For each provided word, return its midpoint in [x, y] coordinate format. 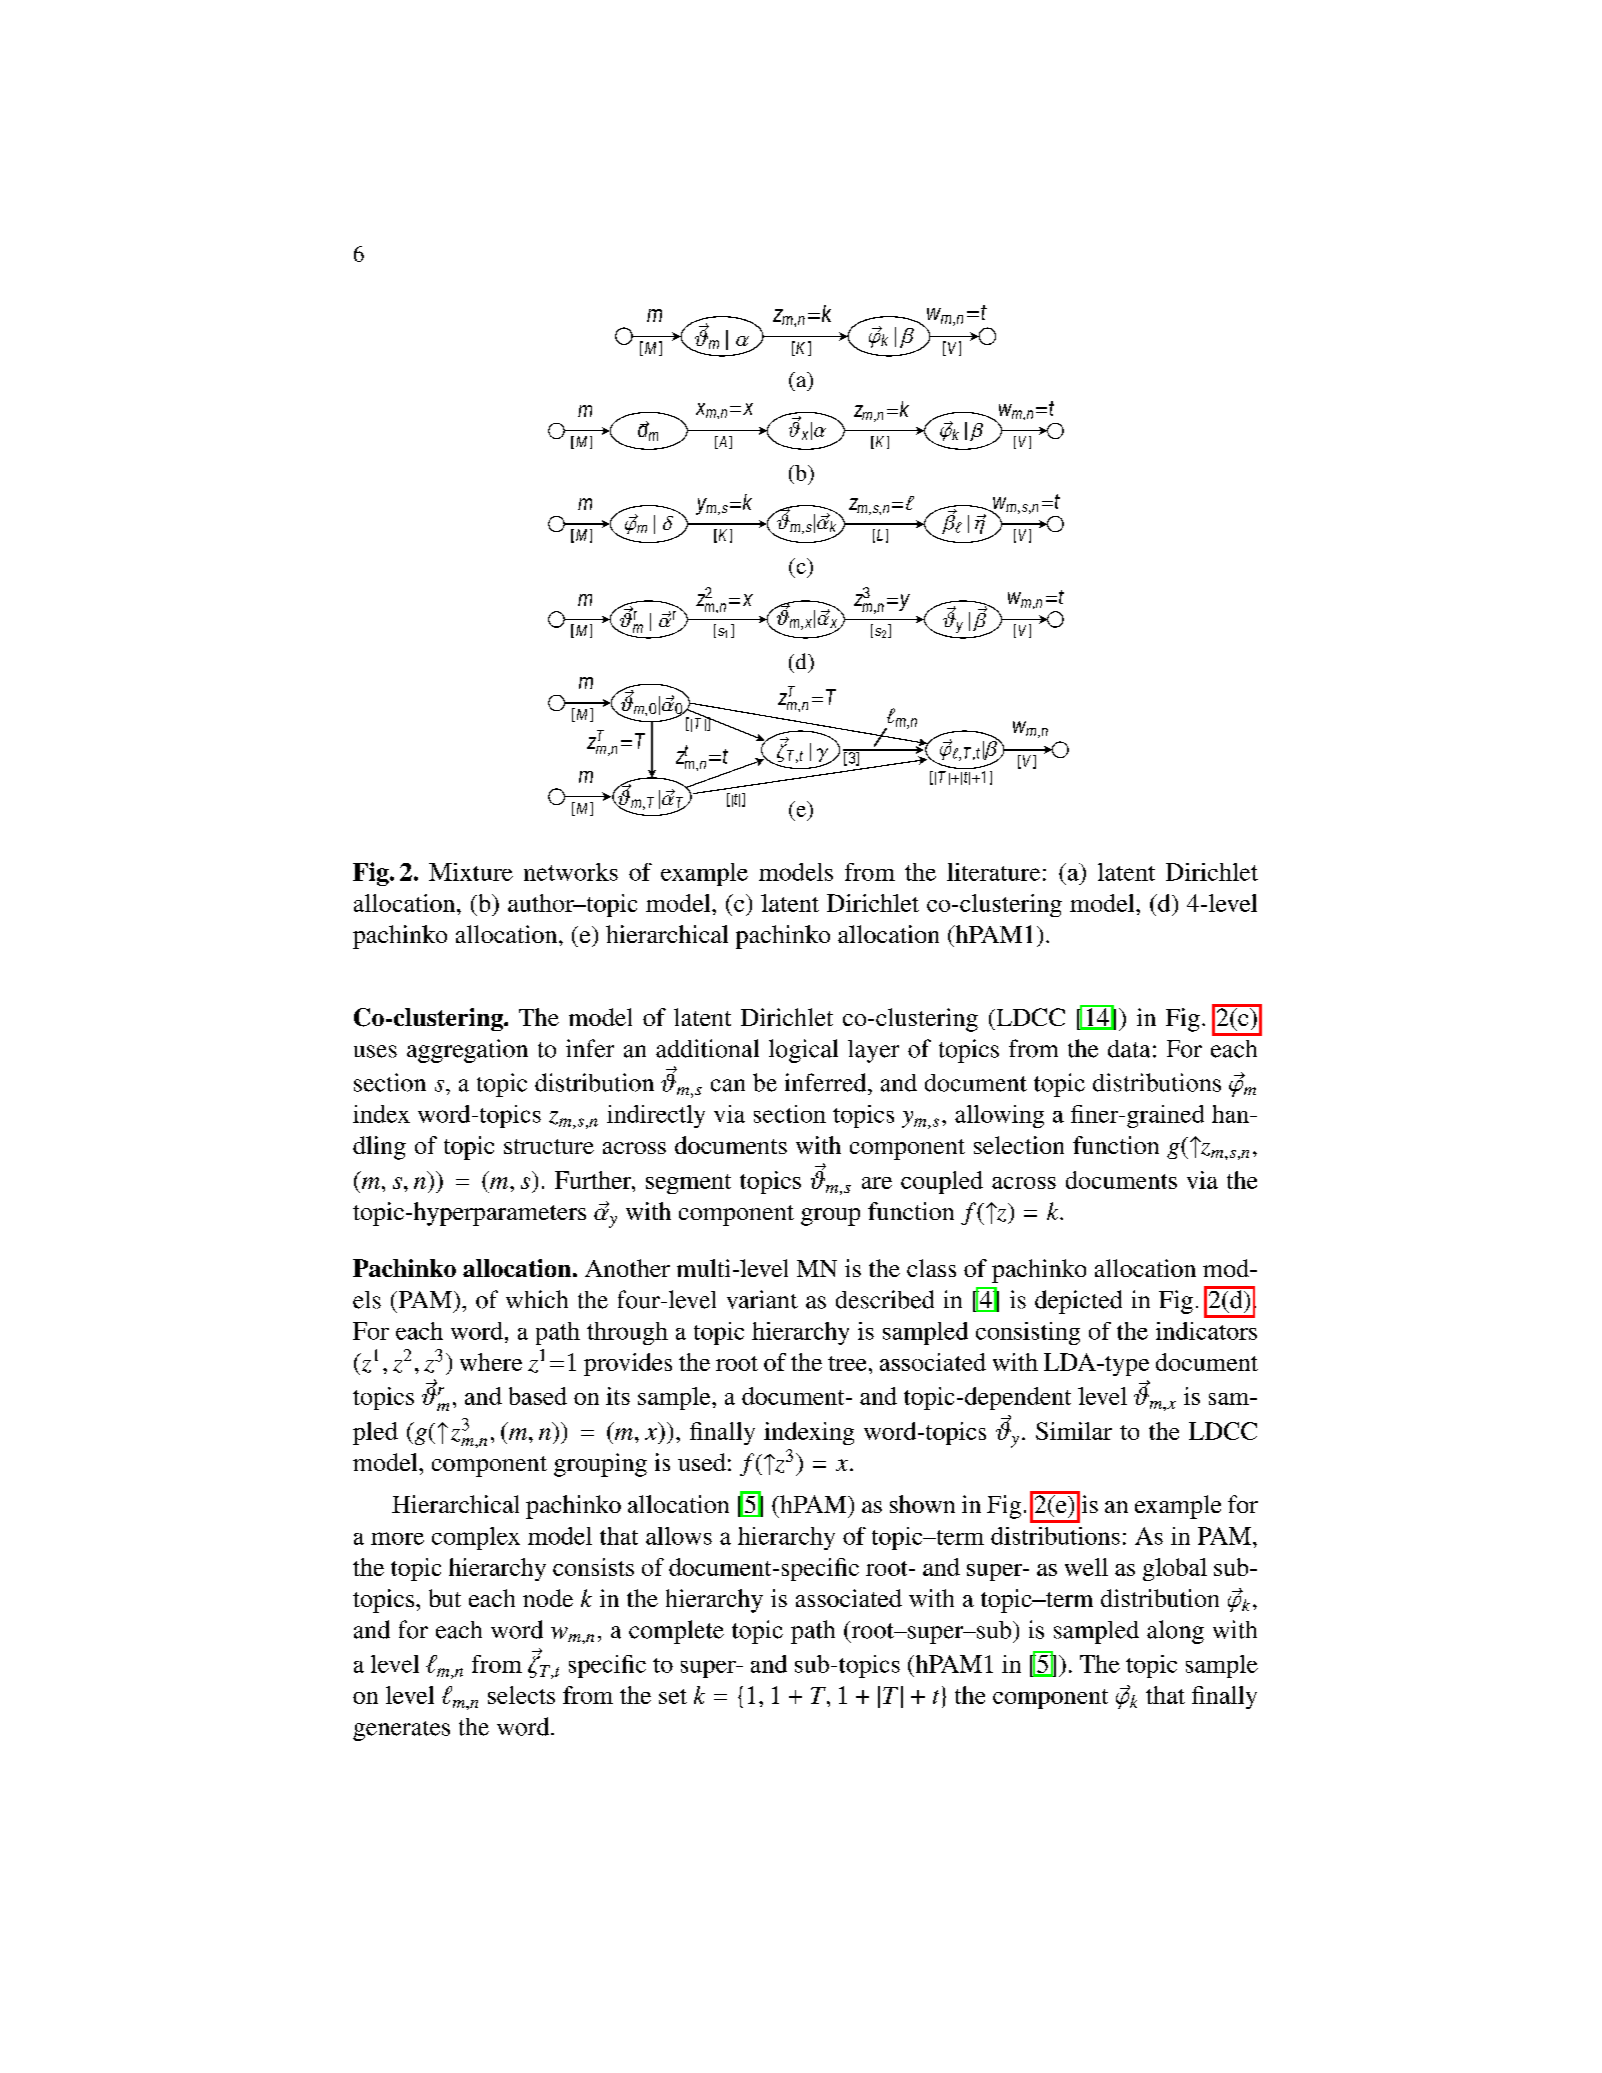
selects [521, 1695]
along [1175, 1632]
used [702, 1462]
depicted [1078, 1302]
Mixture [471, 872]
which [537, 1299]
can [728, 1085]
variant [762, 1299]
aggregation [467, 1051]
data [1129, 1049]
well [1086, 1567]
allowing [999, 1116]
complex [476, 1538]
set [673, 1696]
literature [993, 872]
